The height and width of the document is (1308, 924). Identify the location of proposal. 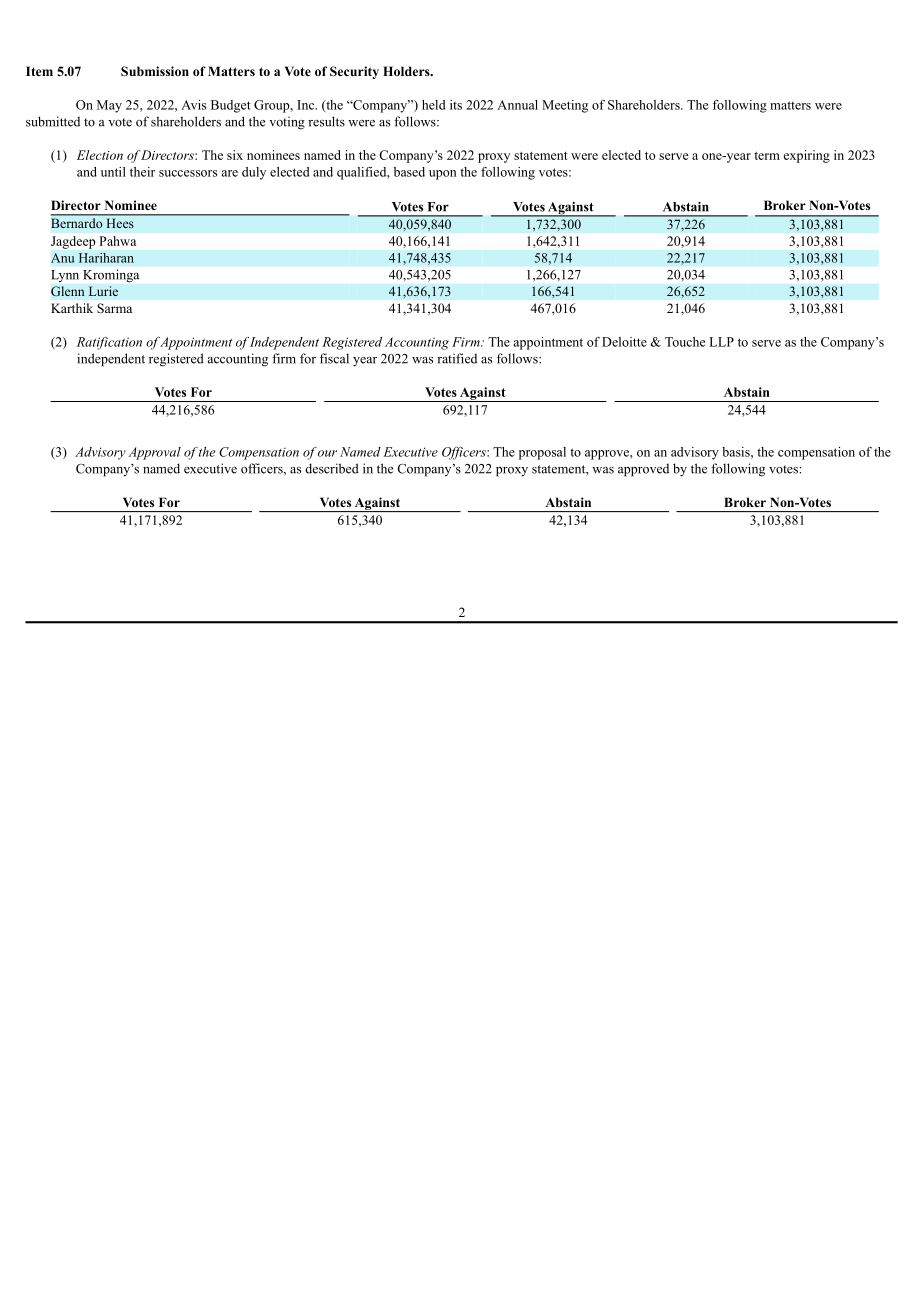
(542, 453).
